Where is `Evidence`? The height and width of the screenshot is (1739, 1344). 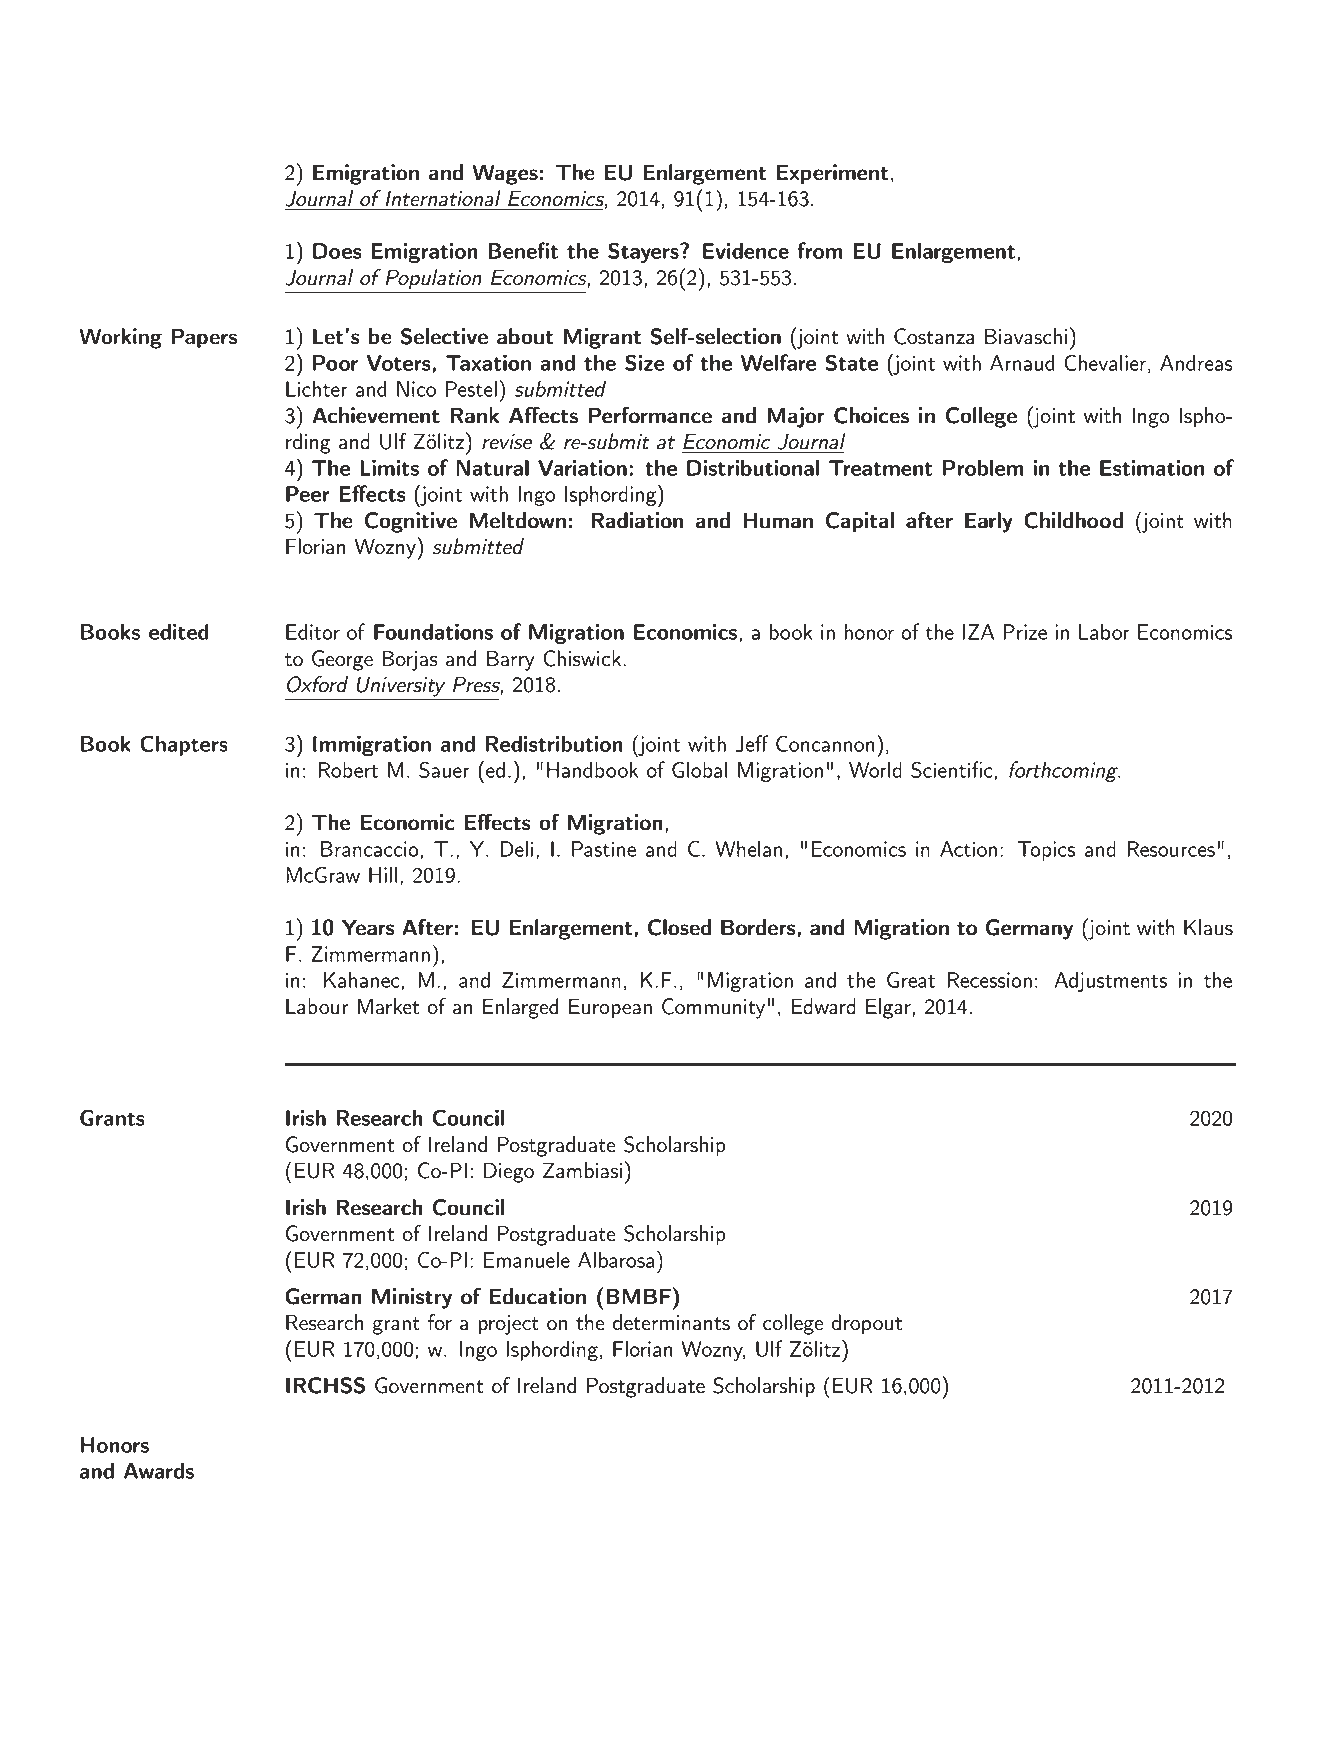
Evidence is located at coordinates (746, 250).
